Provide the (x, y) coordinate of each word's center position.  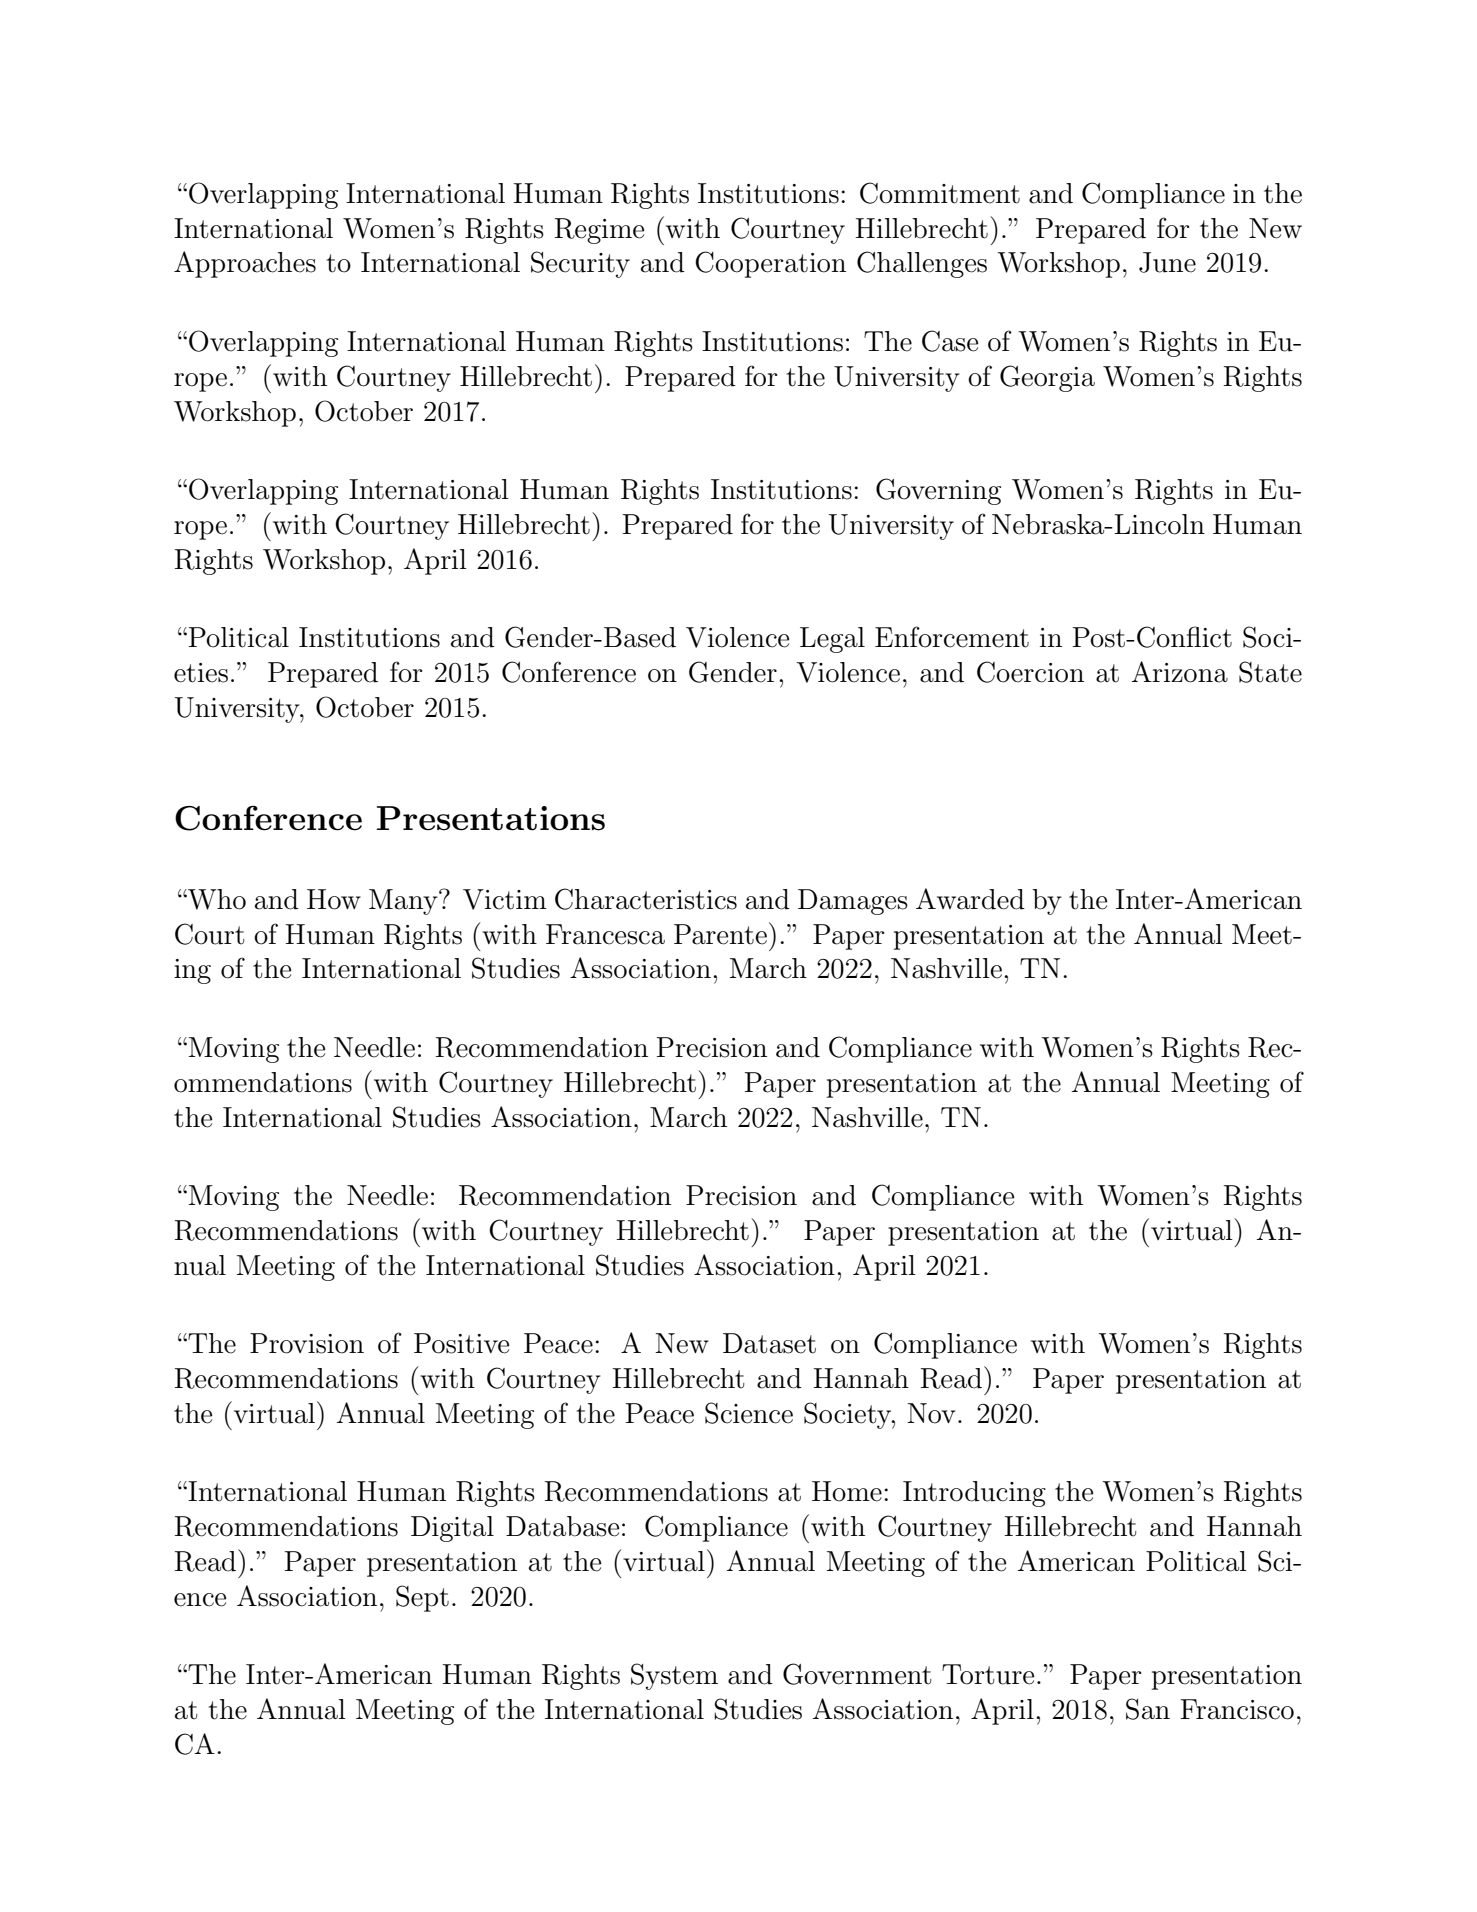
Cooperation (770, 264)
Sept (422, 1598)
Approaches (245, 264)
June (1167, 262)
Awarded (970, 899)
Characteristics (646, 899)
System (674, 1676)
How (334, 899)
